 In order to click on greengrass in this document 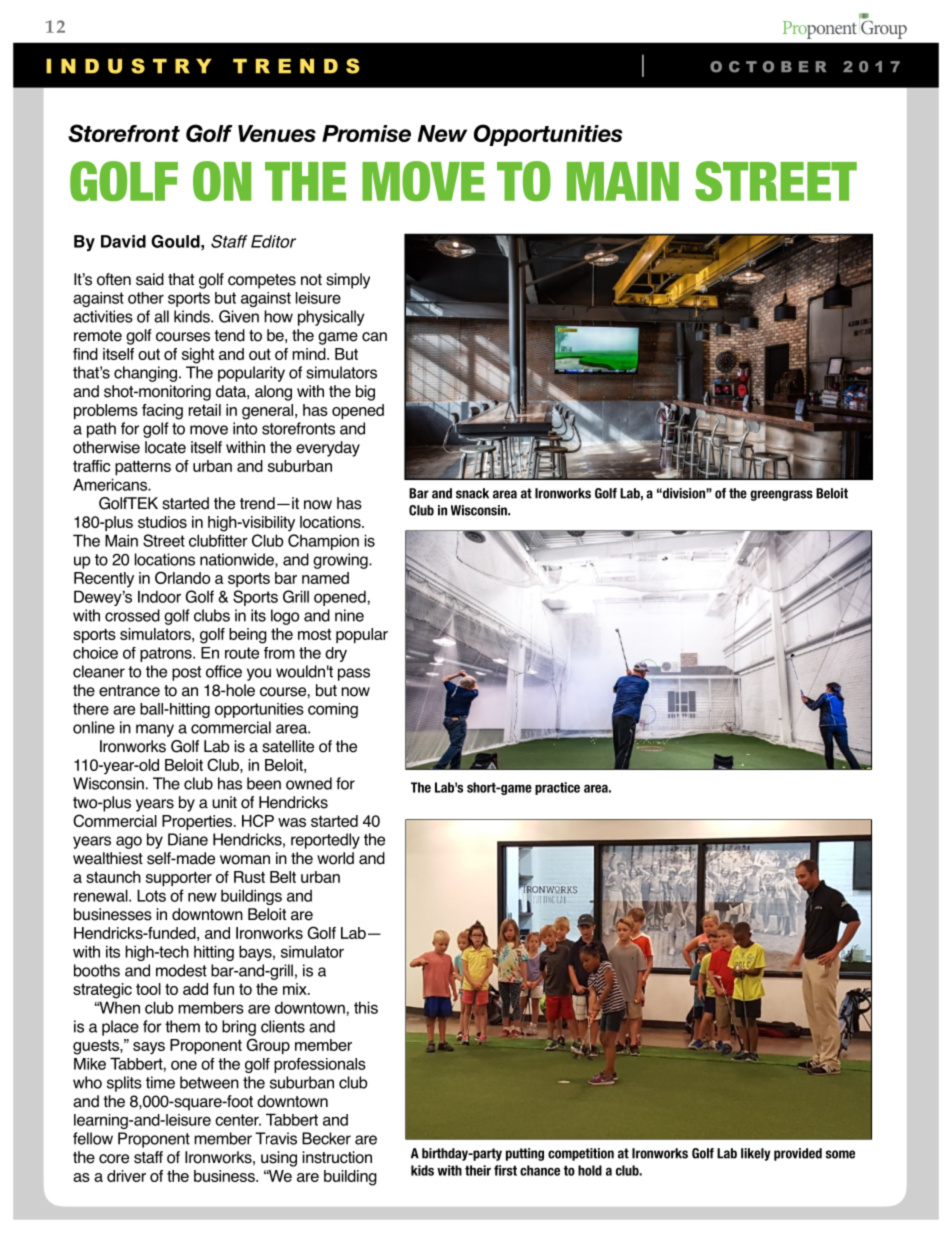, I will do `click(781, 495)`.
